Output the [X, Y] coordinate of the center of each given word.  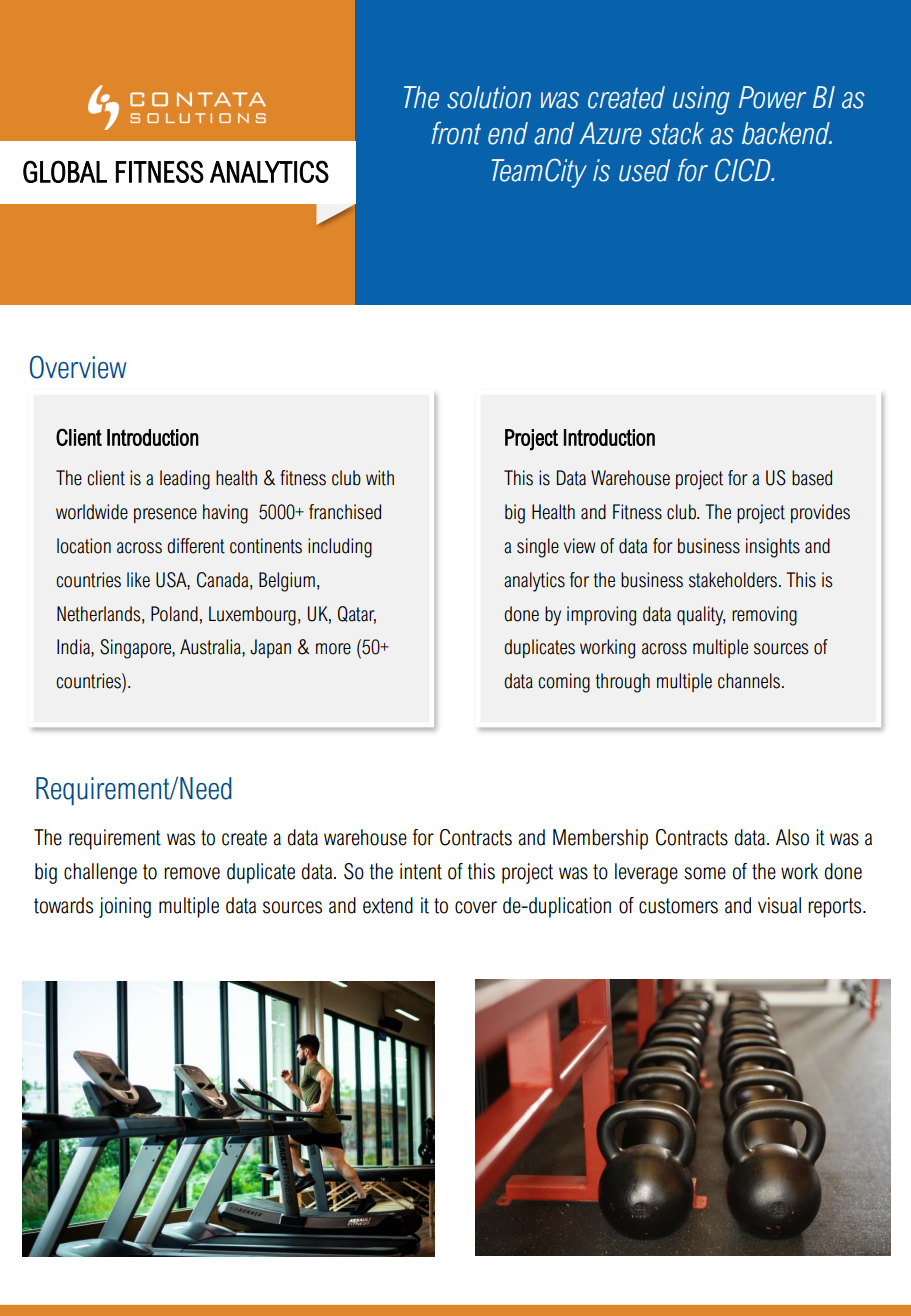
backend [787, 133]
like [138, 580]
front [456, 133]
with [380, 478]
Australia [211, 648]
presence [165, 515]
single [538, 548]
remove [192, 873]
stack [676, 133]
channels [750, 681]
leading [185, 480]
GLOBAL [65, 171]
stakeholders [734, 580]
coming [564, 683]
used [644, 170]
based [812, 478]
